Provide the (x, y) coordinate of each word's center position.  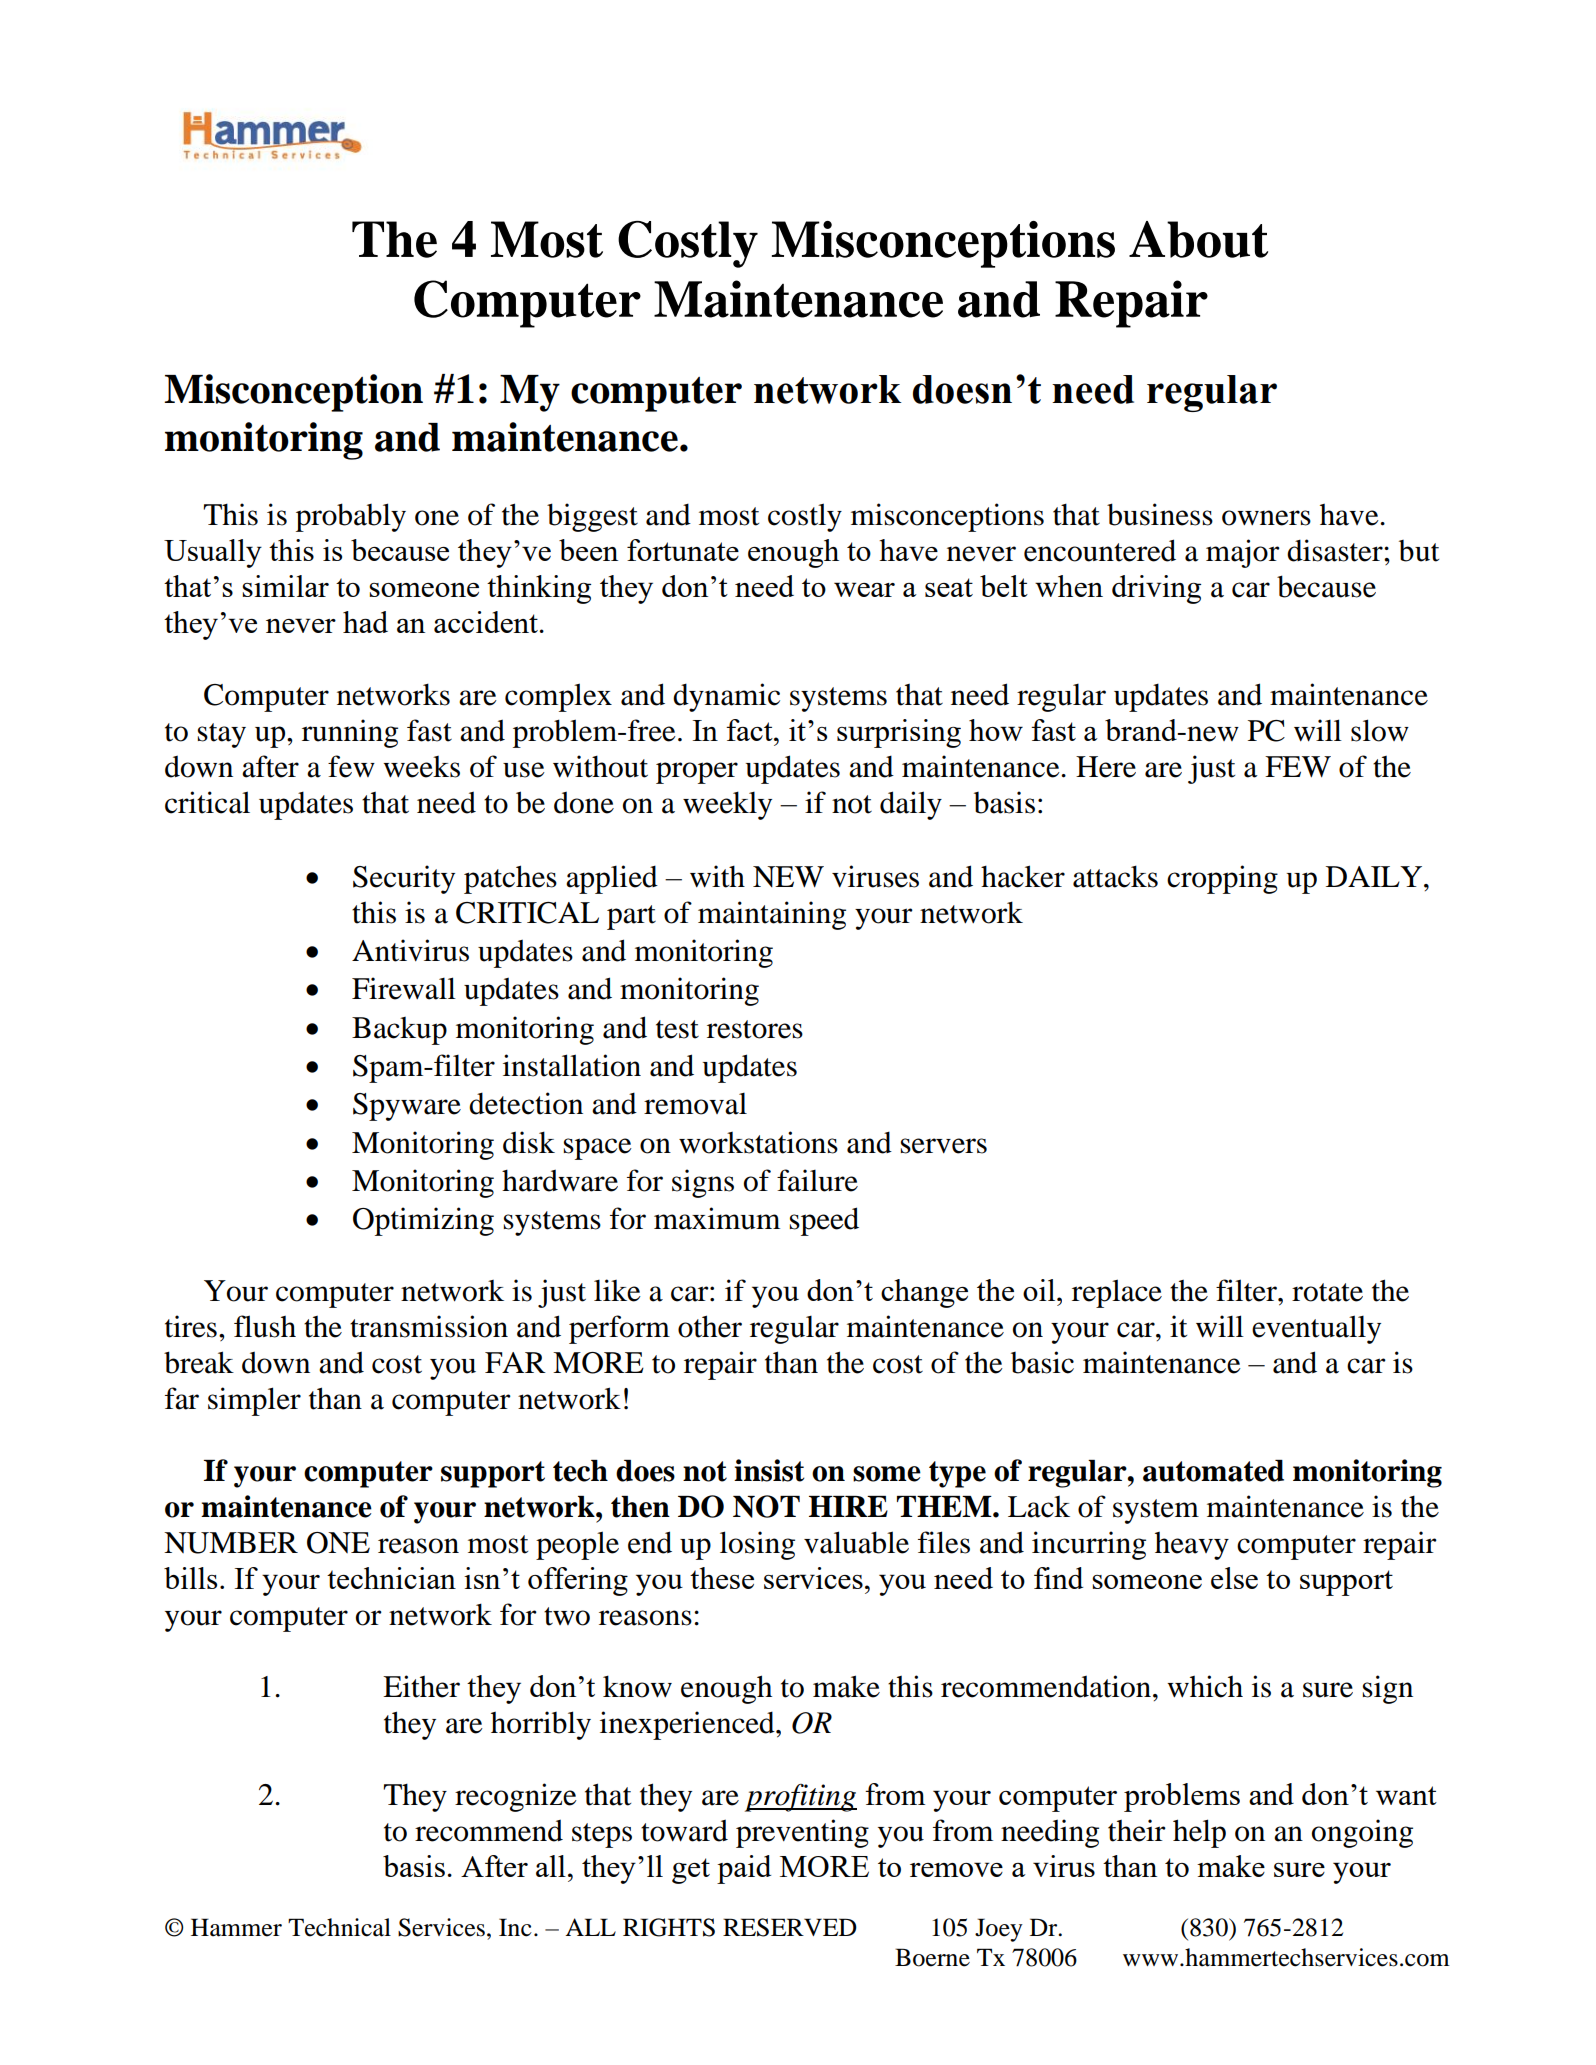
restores (755, 1029)
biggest (592, 517)
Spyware (407, 1107)
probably (351, 517)
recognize (516, 1797)
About (1198, 239)
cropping (1222, 879)
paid (744, 1869)
